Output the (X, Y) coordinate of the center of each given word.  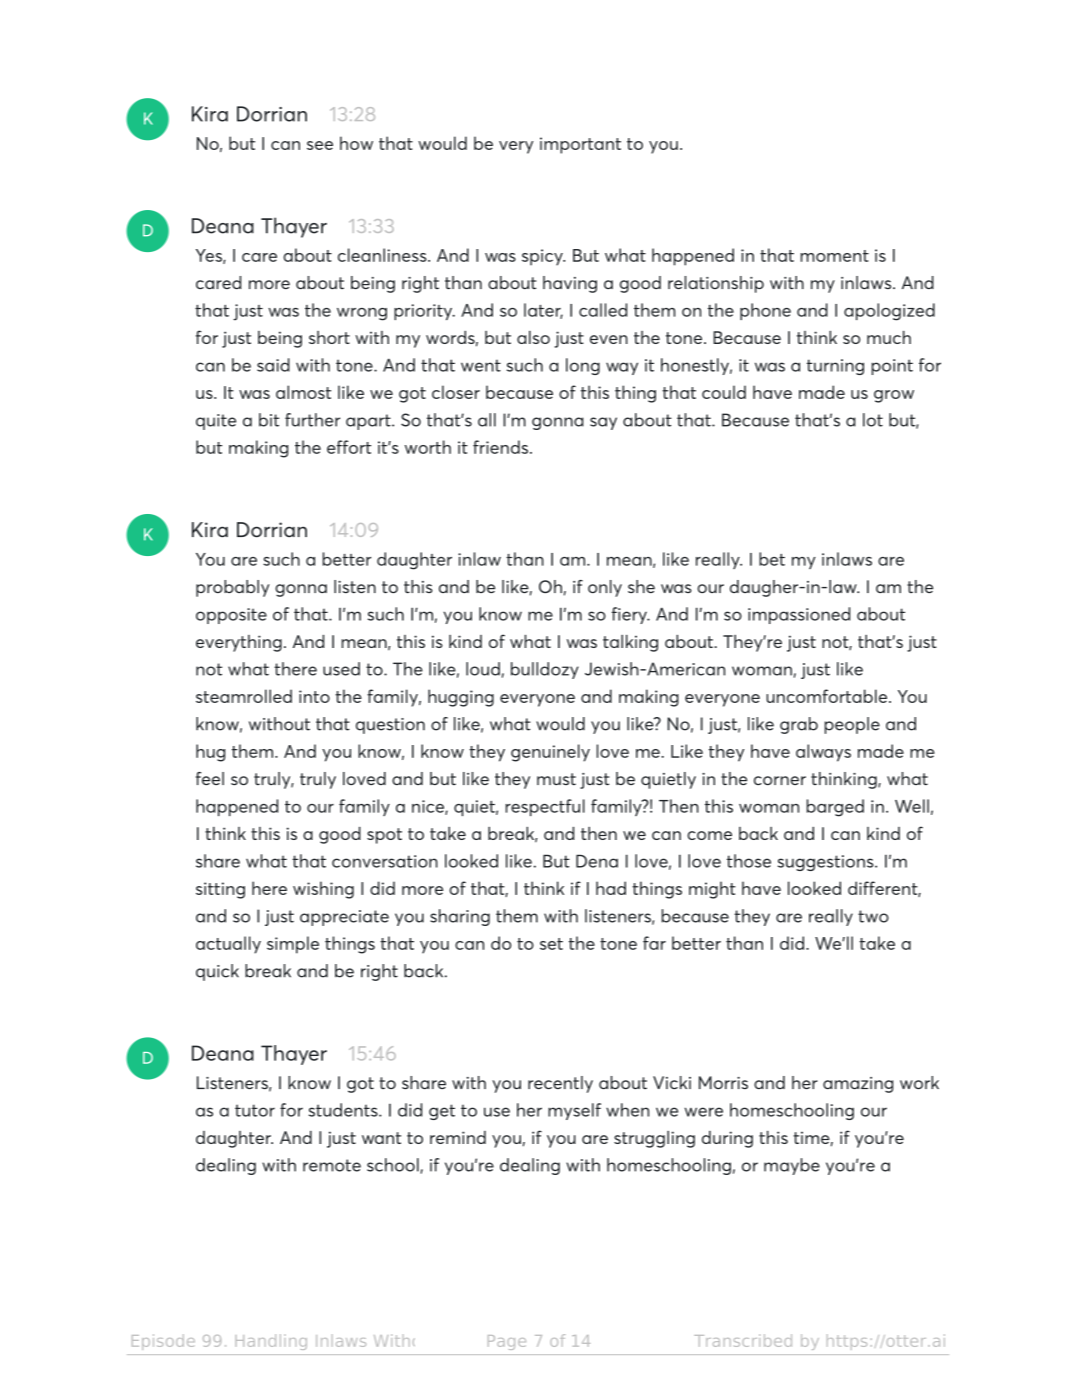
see (320, 145)
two (873, 916)
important (580, 145)
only (605, 588)
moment (834, 256)
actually (228, 945)
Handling (271, 1342)
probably (233, 588)
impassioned (799, 615)
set (551, 944)
